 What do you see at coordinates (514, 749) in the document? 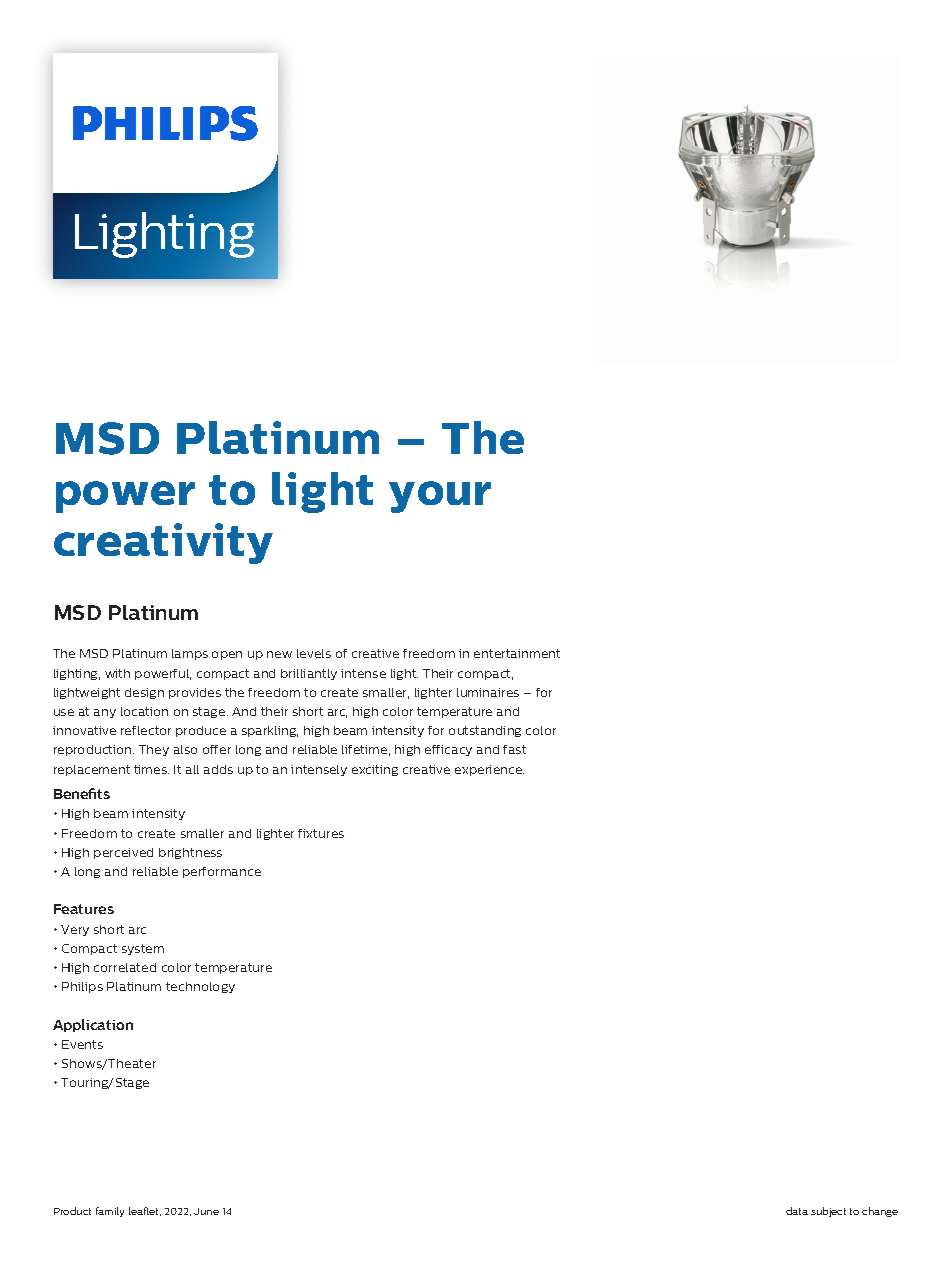
I see `fast` at bounding box center [514, 749].
